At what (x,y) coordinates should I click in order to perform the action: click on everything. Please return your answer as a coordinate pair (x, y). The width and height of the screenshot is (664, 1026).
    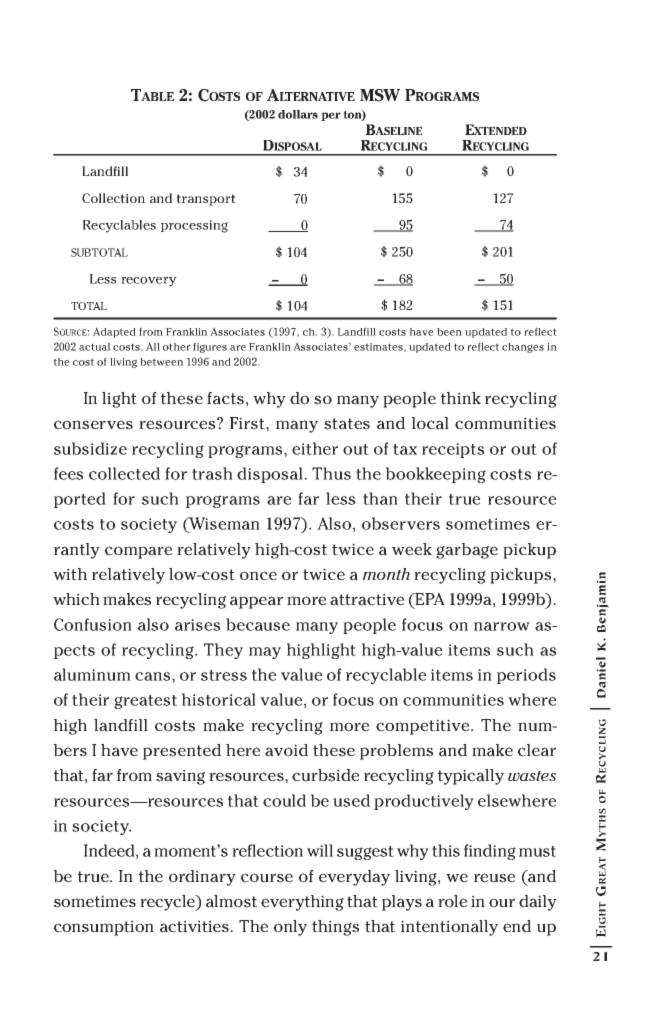
    Looking at the image, I should click on (302, 903).
